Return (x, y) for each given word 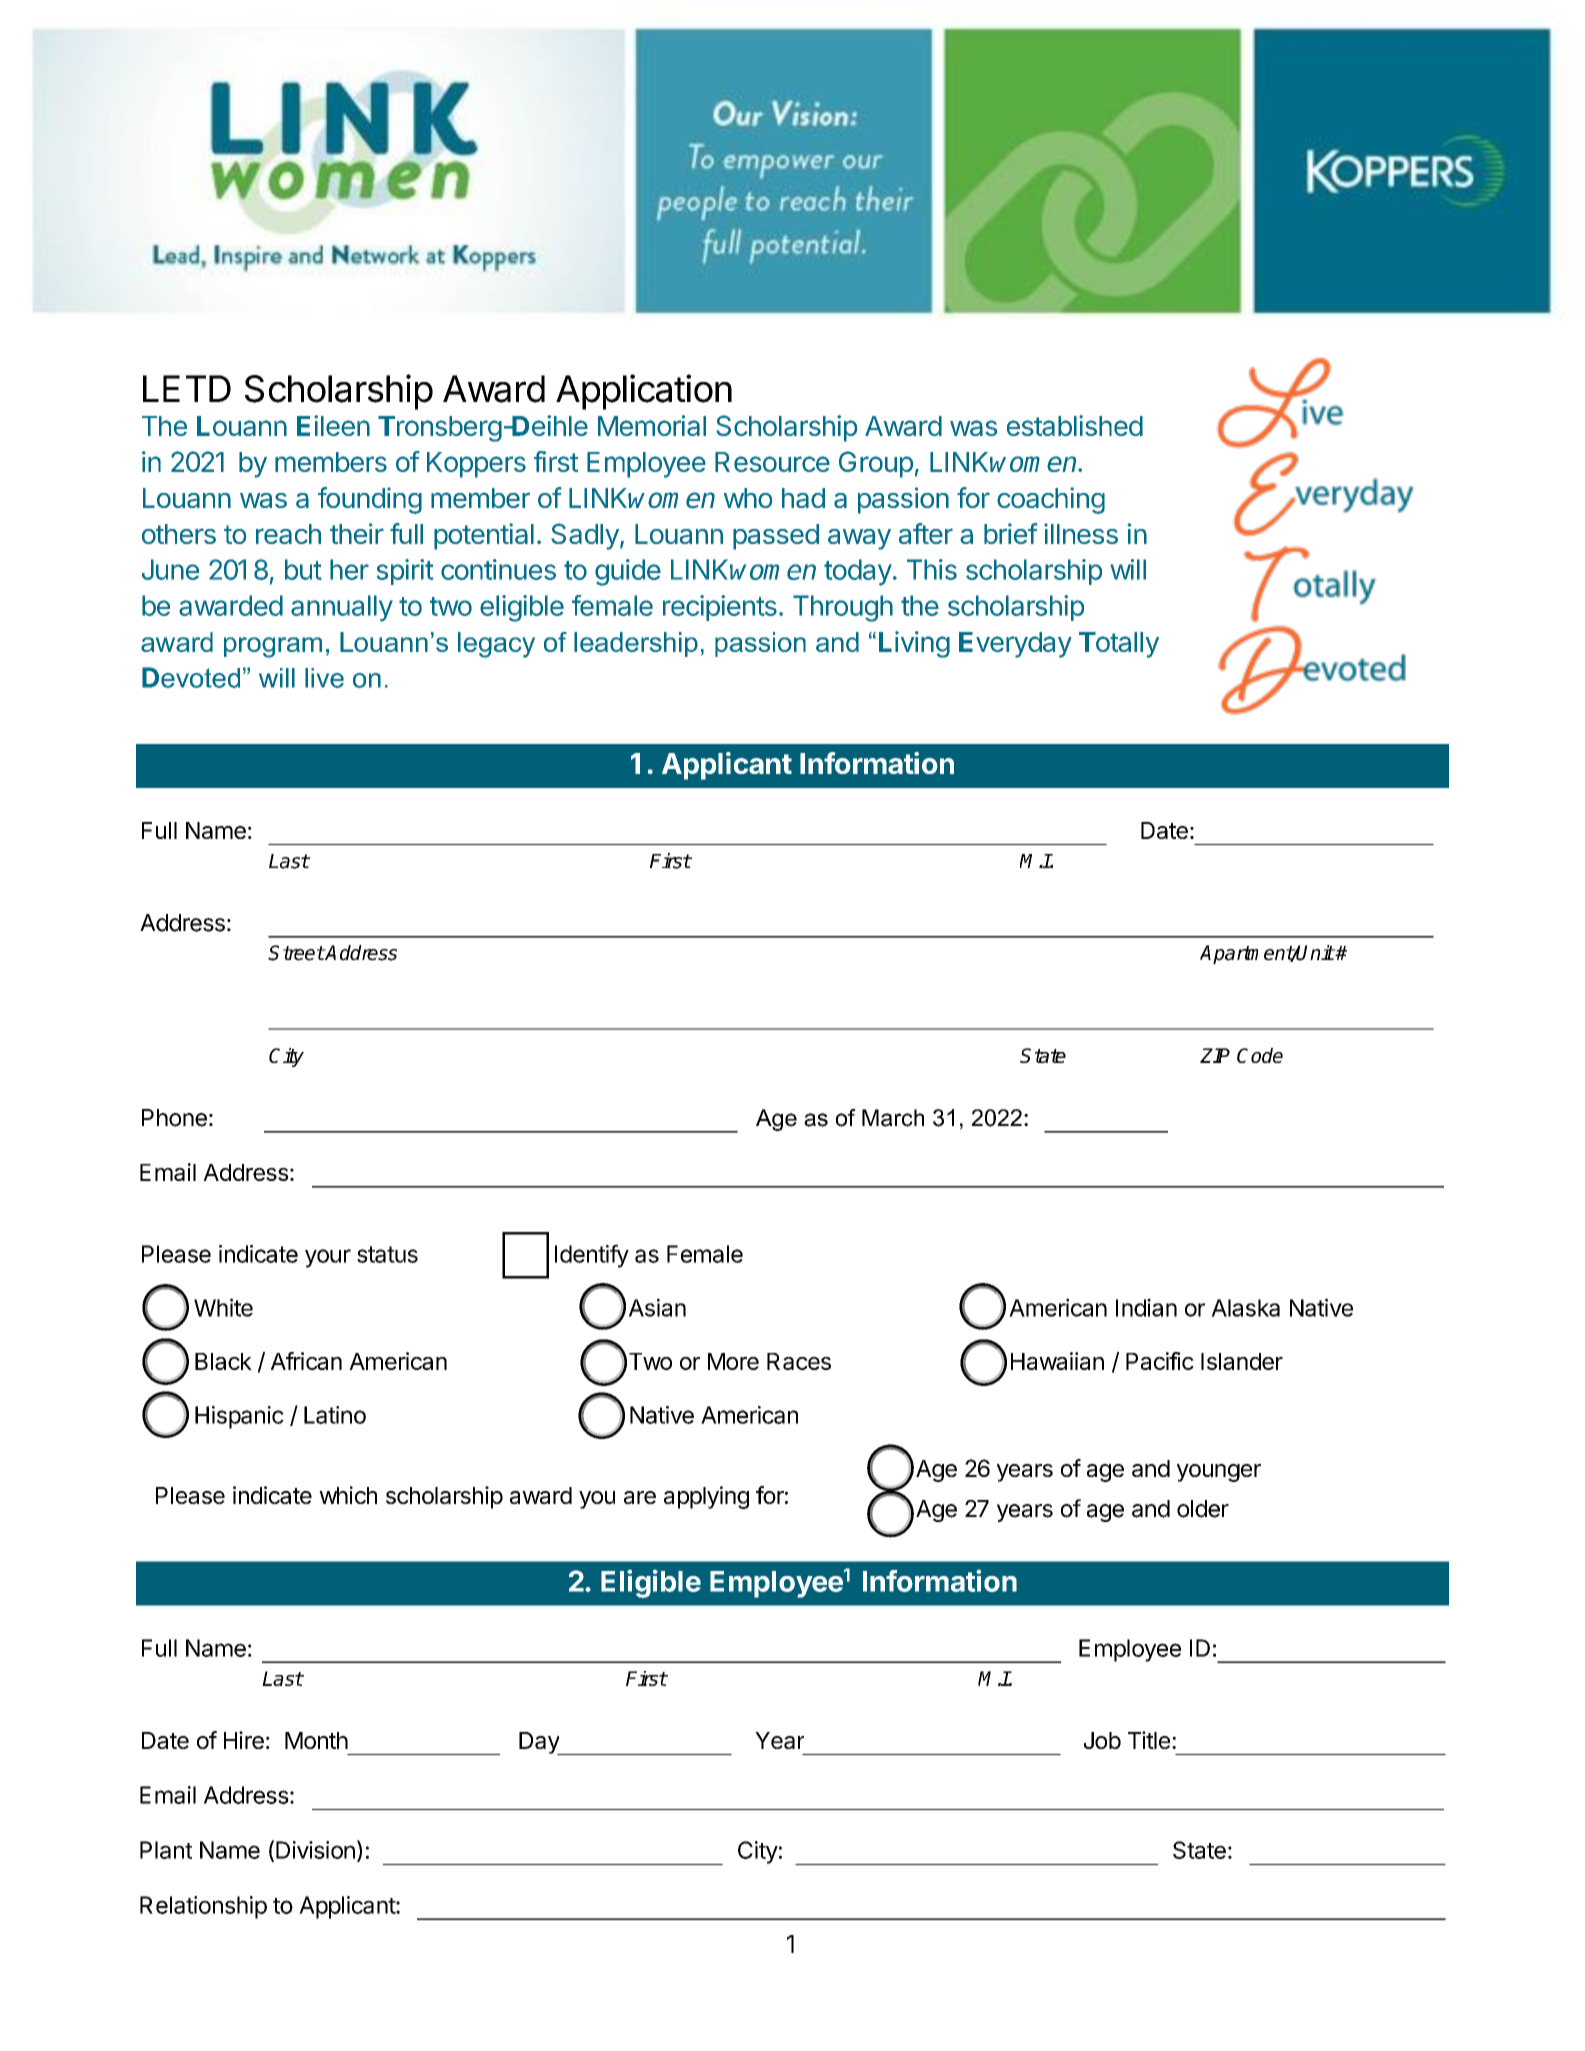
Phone (174, 1118)
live (324, 678)
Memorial (652, 425)
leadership (636, 644)
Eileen (333, 425)
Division (315, 1850)
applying (706, 1497)
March (893, 1118)
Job (1102, 1740)
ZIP (1215, 1055)
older (1203, 1509)
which (348, 1495)
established (1075, 425)
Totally (1119, 645)
